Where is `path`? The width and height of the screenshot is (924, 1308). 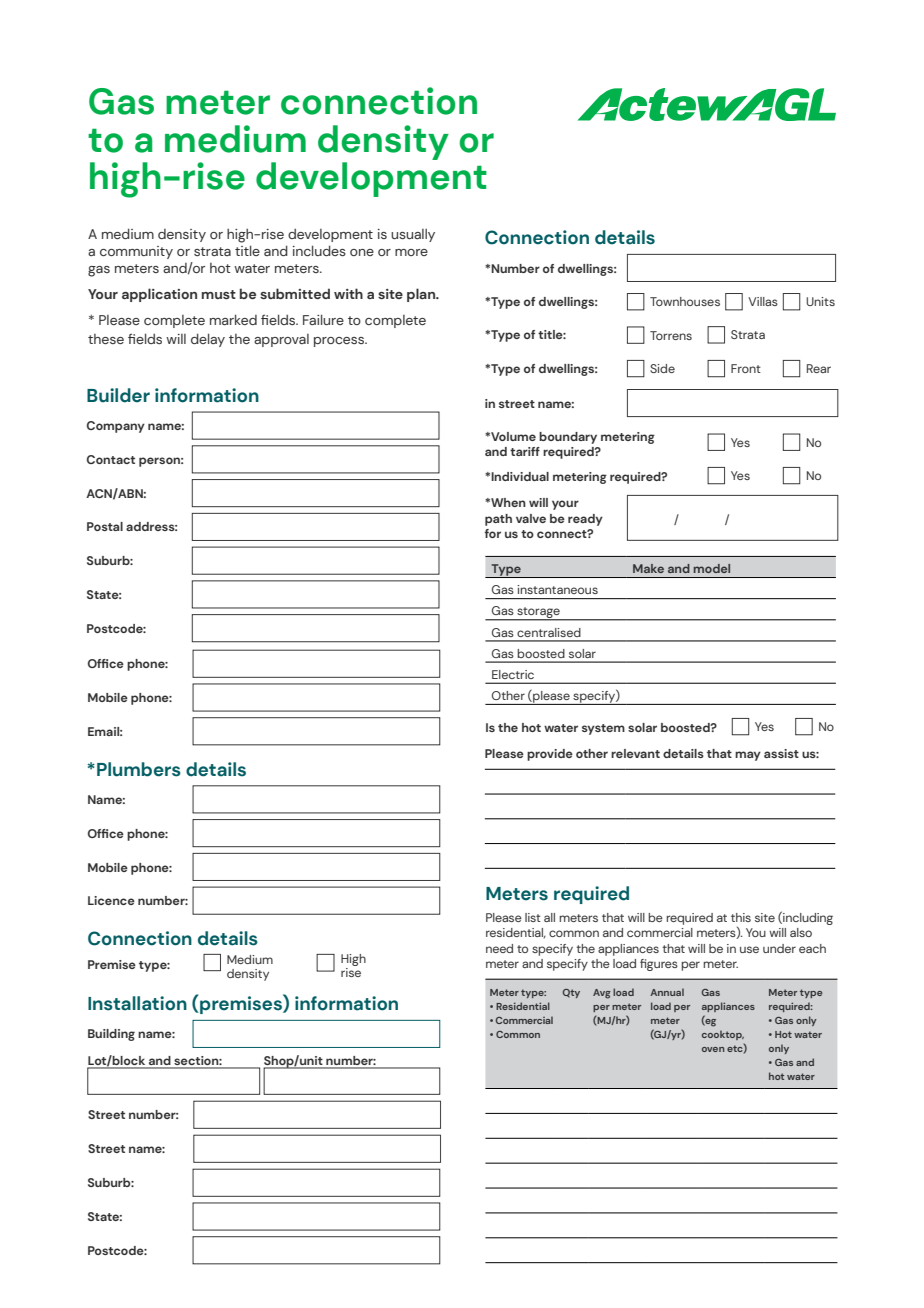
path is located at coordinates (498, 520).
